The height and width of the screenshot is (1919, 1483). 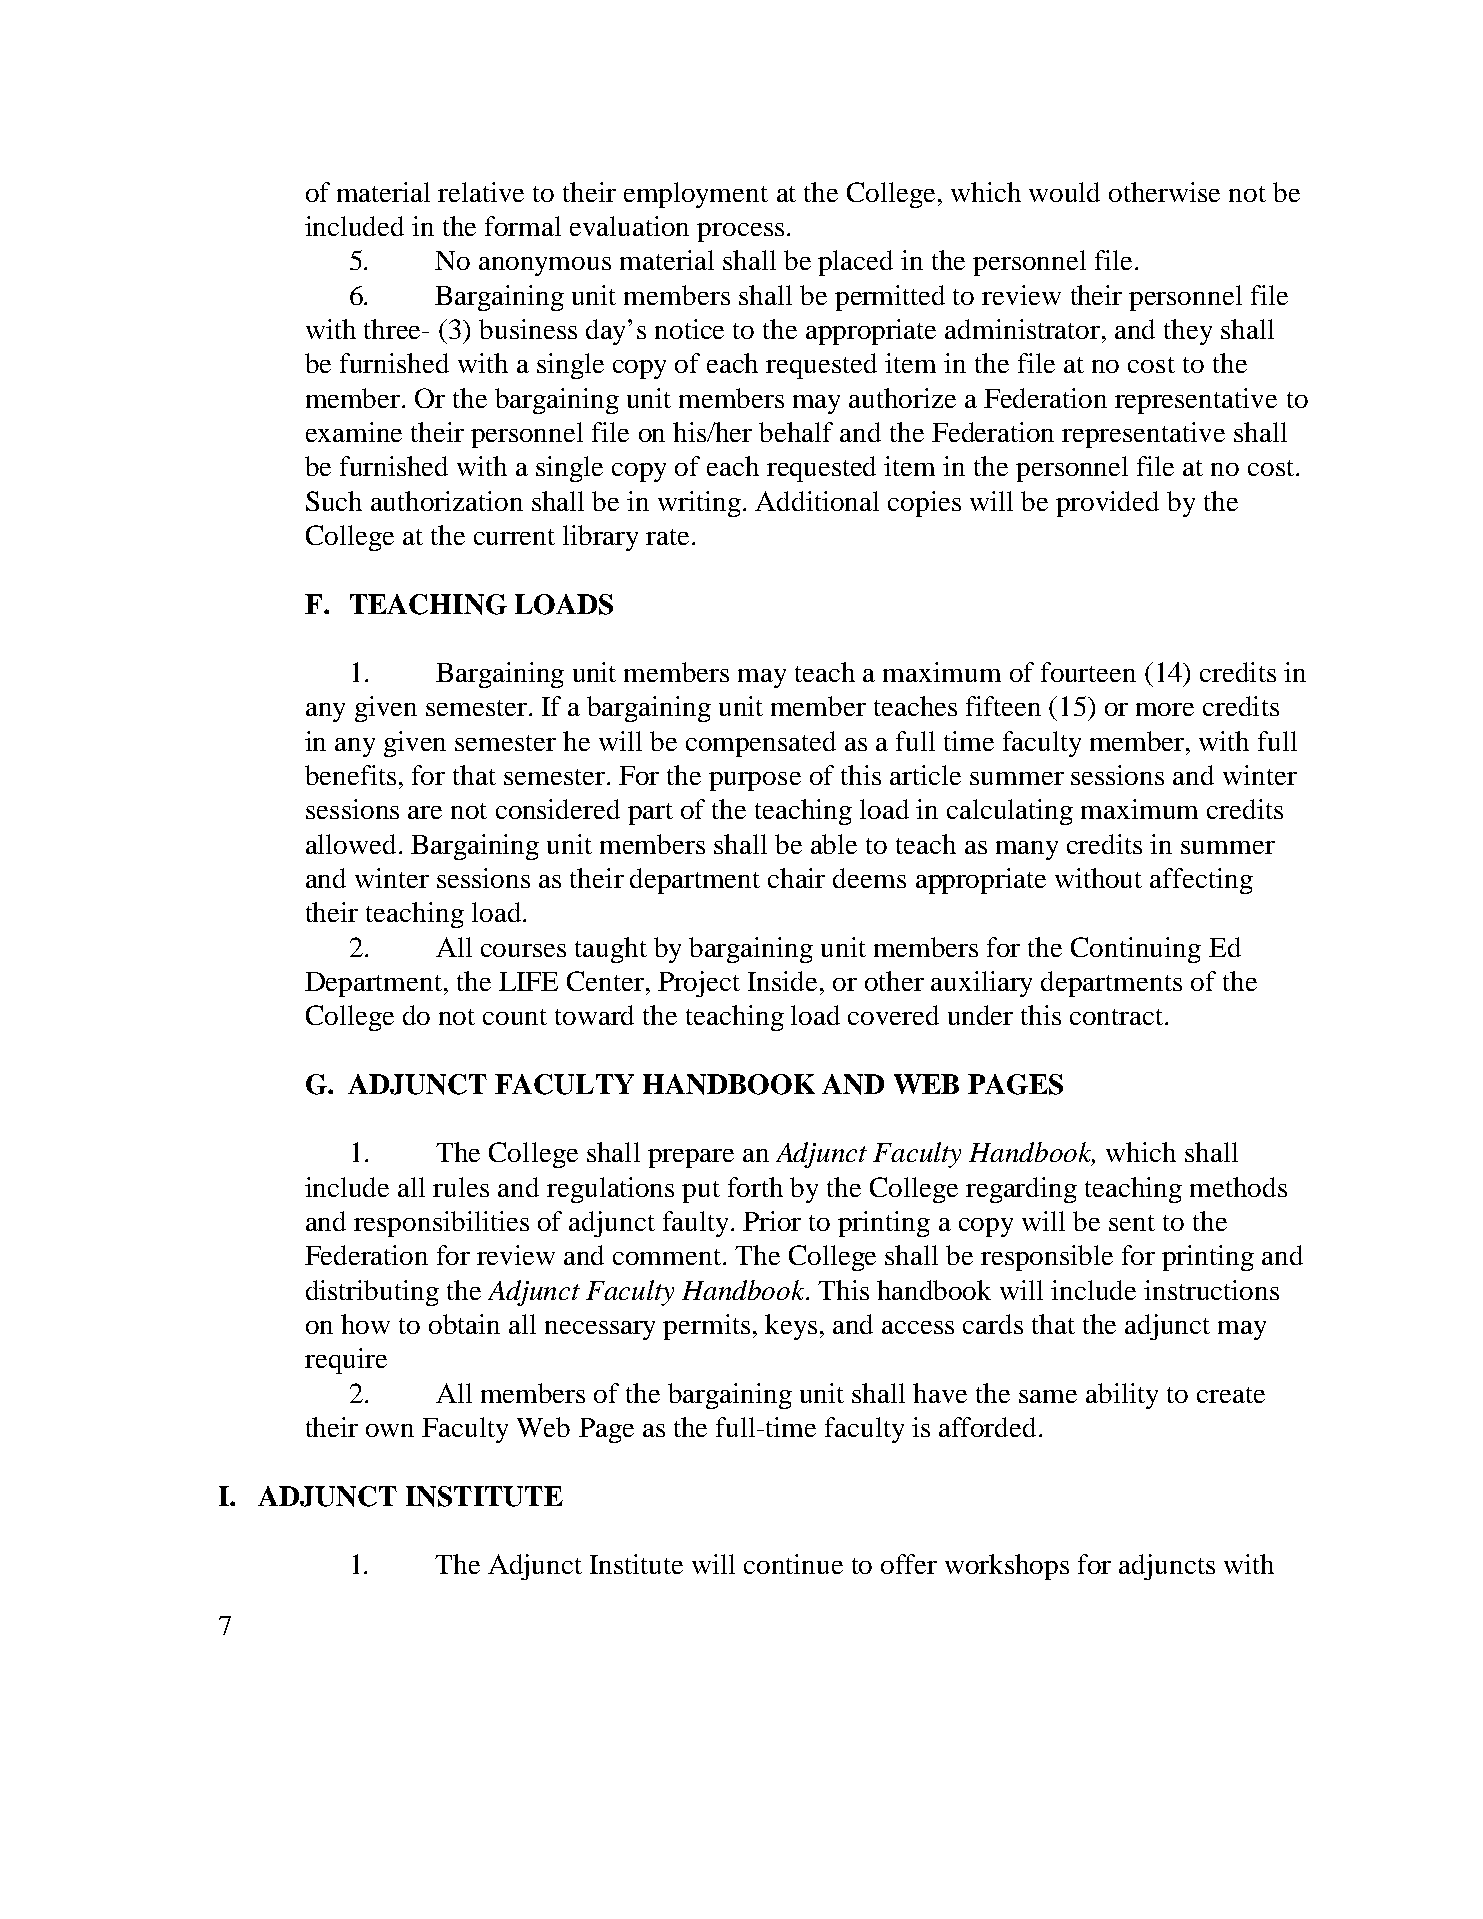 What do you see at coordinates (761, 744) in the screenshot?
I see `compensated` at bounding box center [761, 744].
